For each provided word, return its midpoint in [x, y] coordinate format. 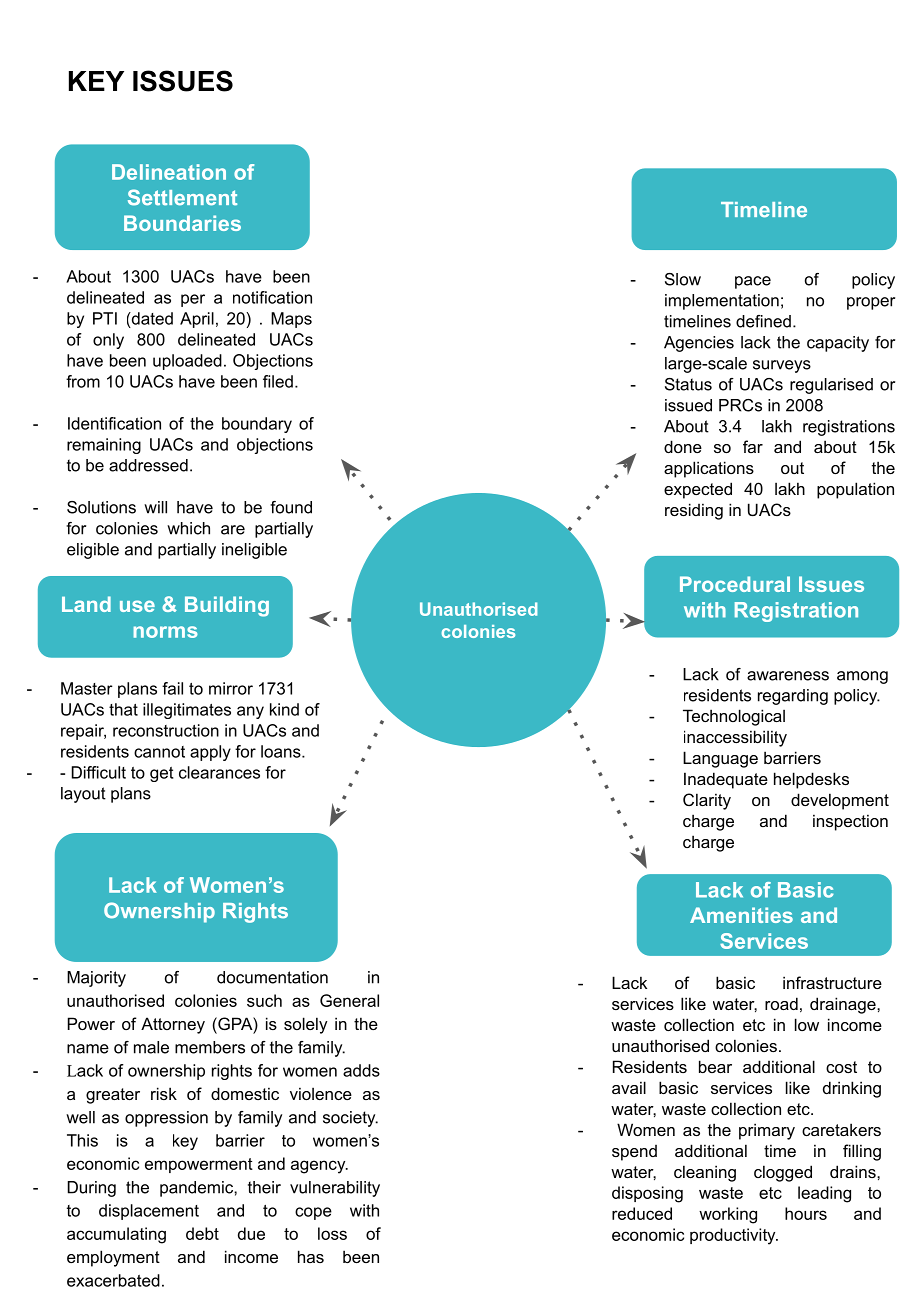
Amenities [741, 915]
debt [202, 1233]
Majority [96, 979]
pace [753, 282]
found [291, 507]
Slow [683, 279]
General [349, 1000]
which [188, 528]
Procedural [735, 584]
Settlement [182, 197]
